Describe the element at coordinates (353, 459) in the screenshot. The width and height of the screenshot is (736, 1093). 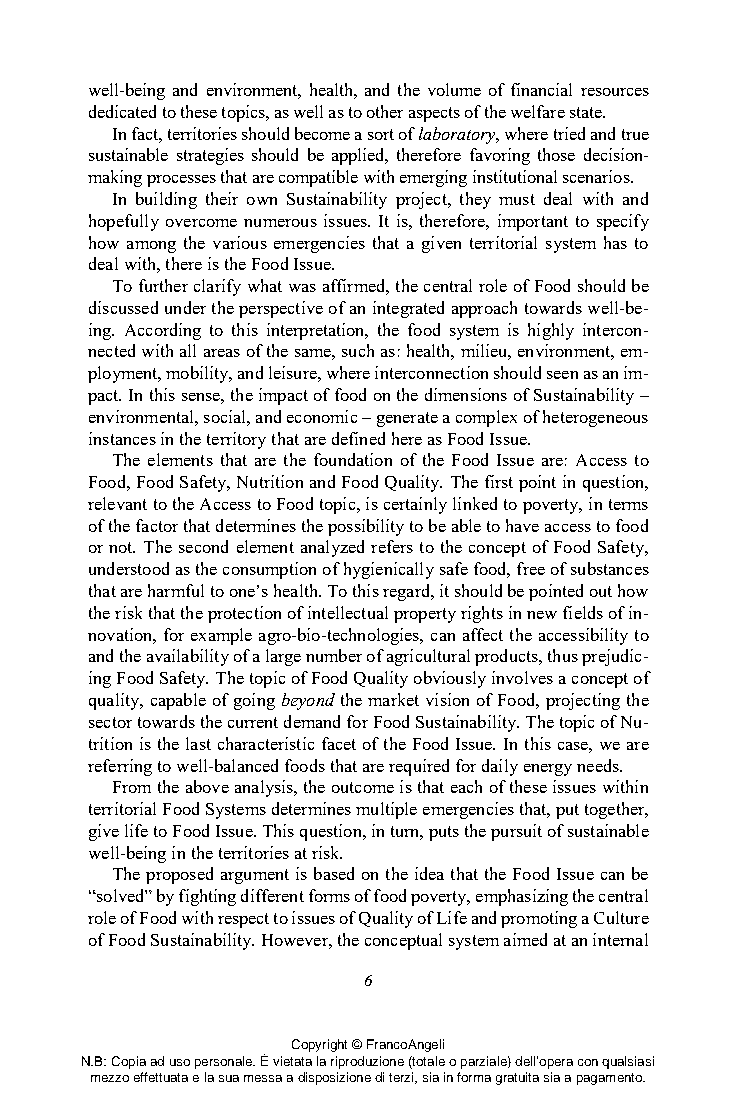
I see `foundation` at that location.
